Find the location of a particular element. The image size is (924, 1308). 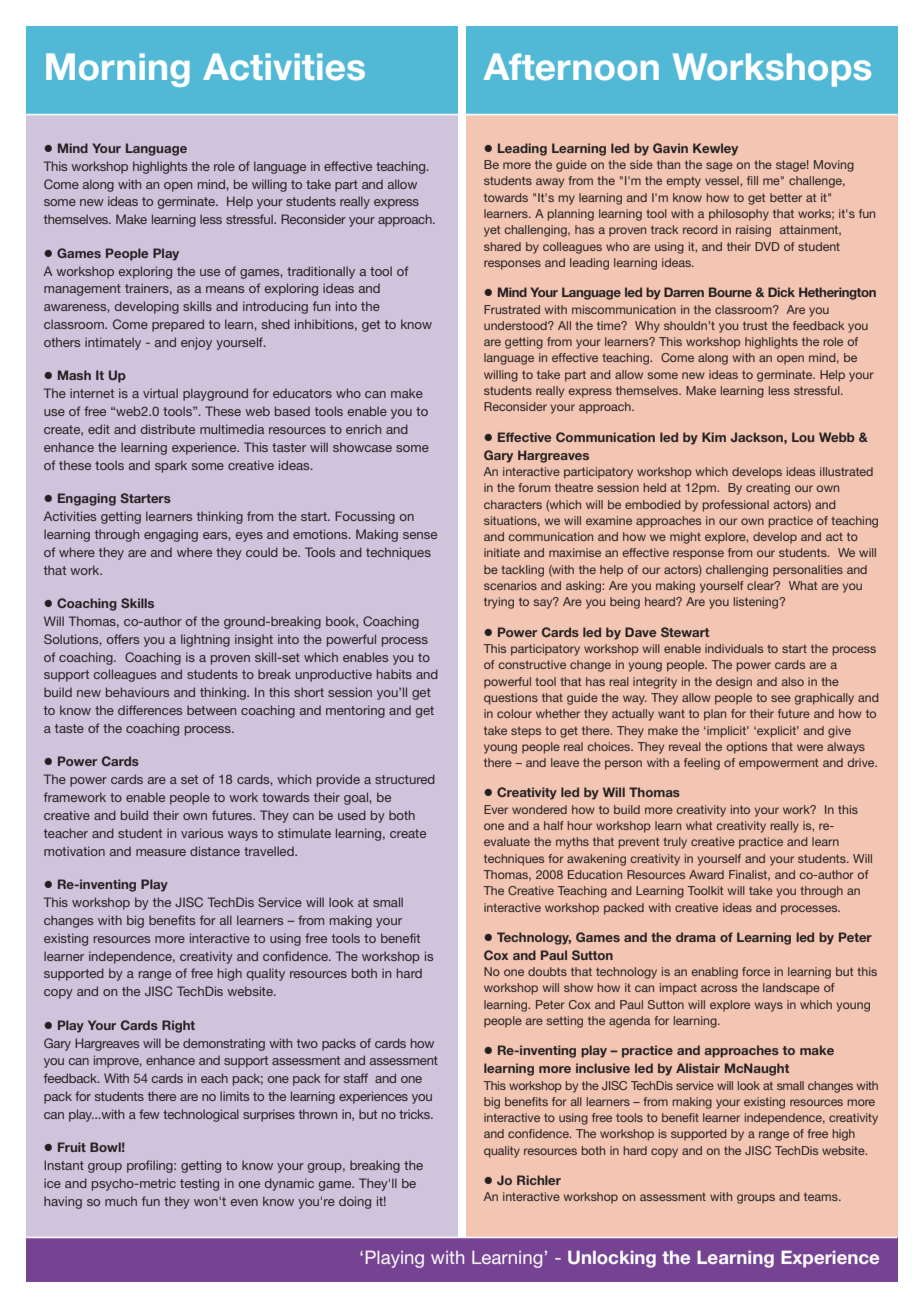

Afternoon is located at coordinates (571, 67).
